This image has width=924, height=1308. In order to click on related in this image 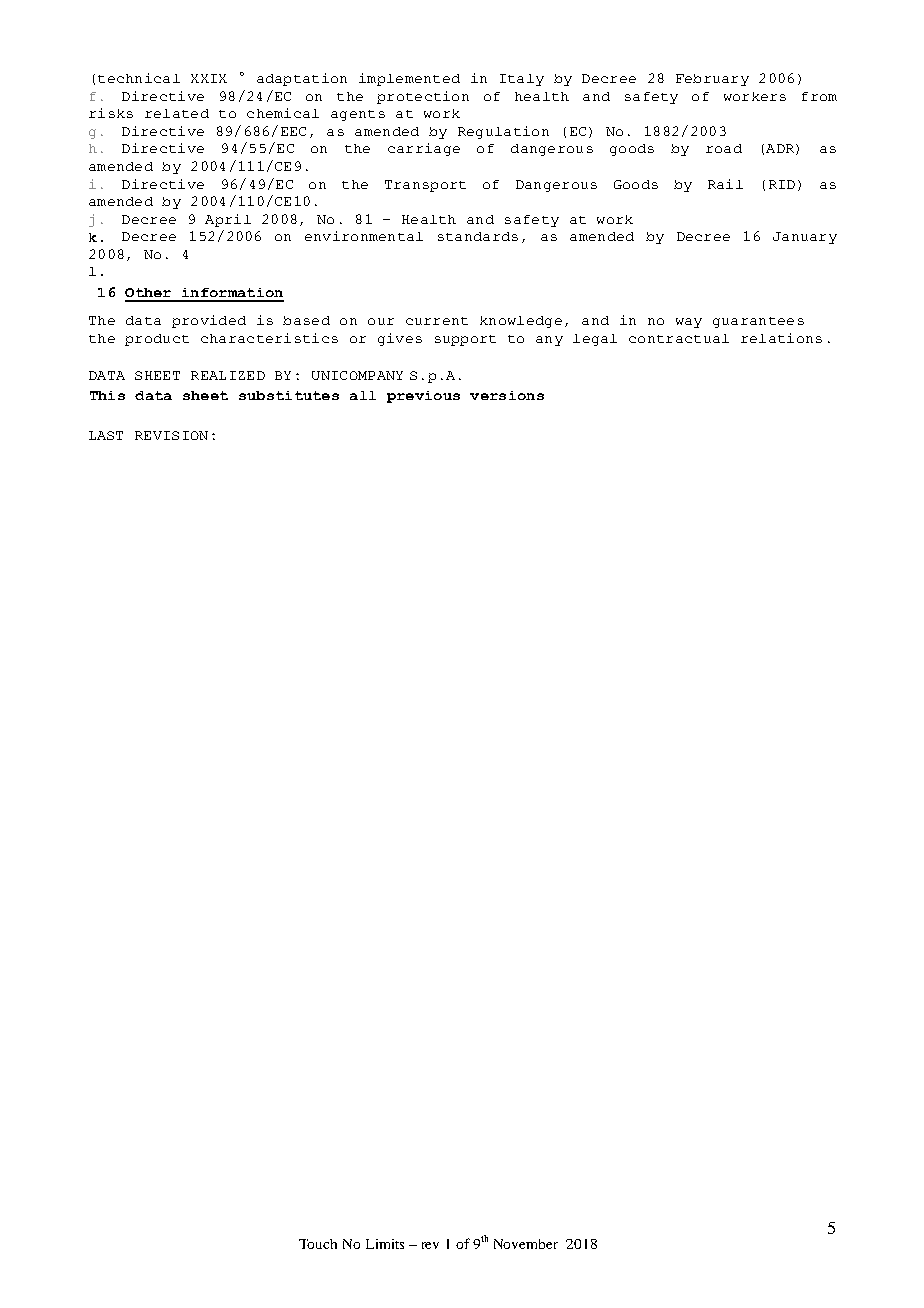, I will do `click(177, 113)`.
